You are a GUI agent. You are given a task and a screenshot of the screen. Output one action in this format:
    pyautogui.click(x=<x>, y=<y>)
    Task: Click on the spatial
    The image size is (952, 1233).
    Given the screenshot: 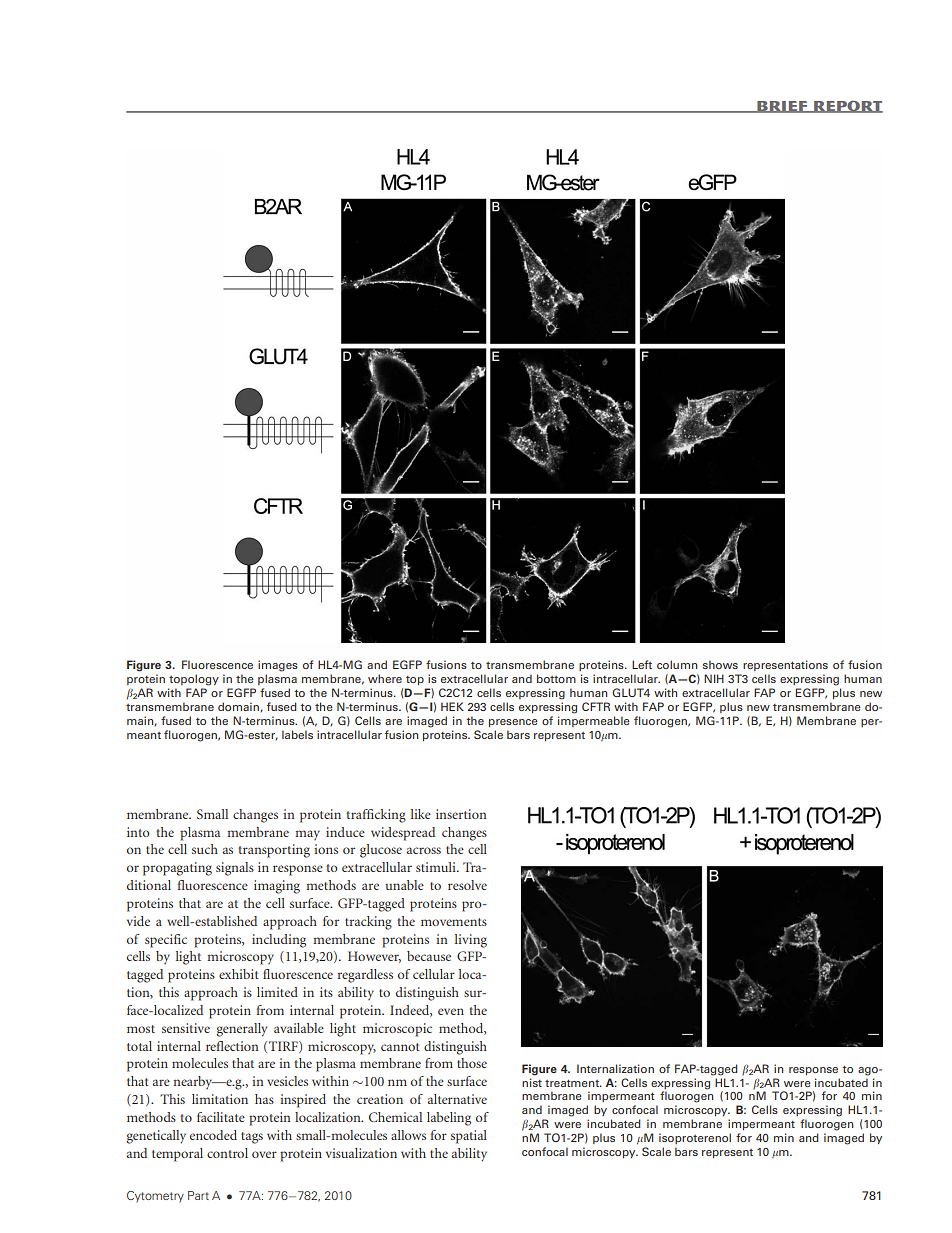 What is the action you would take?
    pyautogui.click(x=469, y=1137)
